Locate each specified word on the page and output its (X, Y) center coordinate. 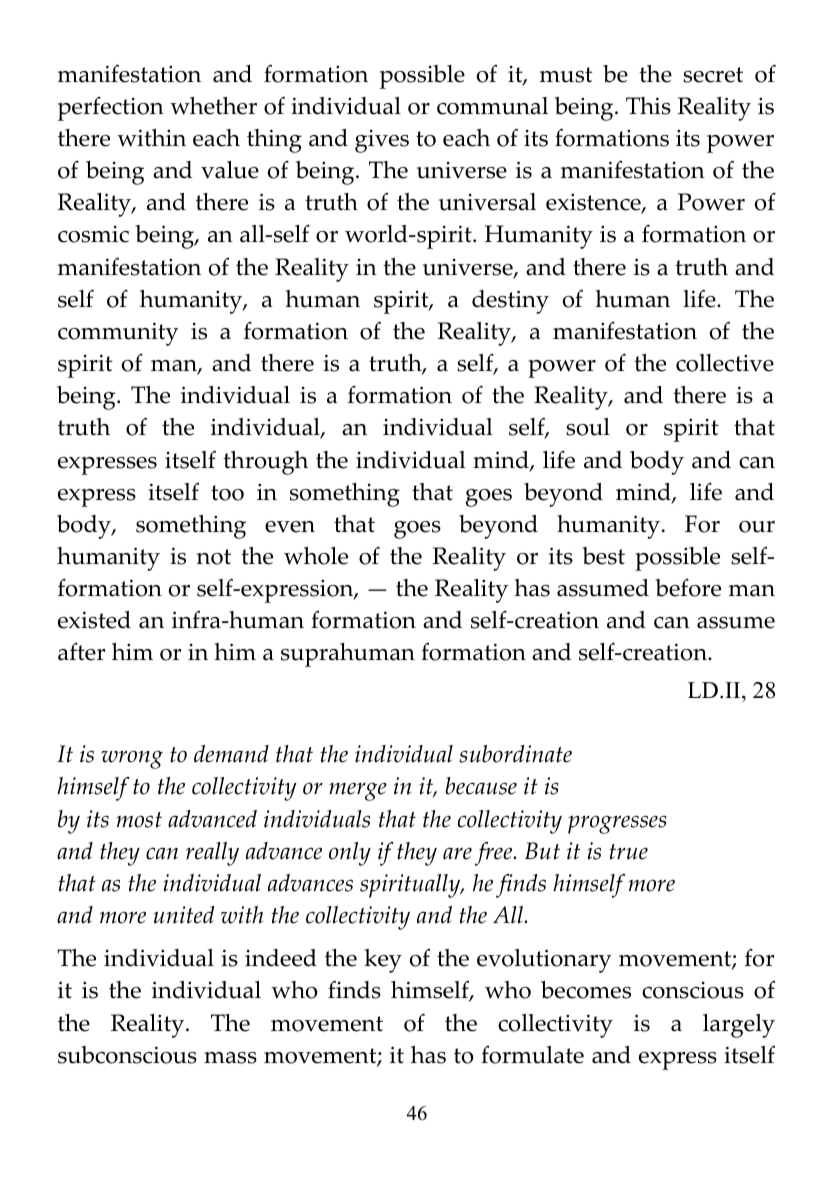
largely (739, 1026)
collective (725, 363)
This (648, 106)
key (383, 961)
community (118, 334)
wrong (132, 759)
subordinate (515, 754)
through (265, 463)
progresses (617, 824)
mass (230, 1058)
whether (213, 106)
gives (382, 141)
